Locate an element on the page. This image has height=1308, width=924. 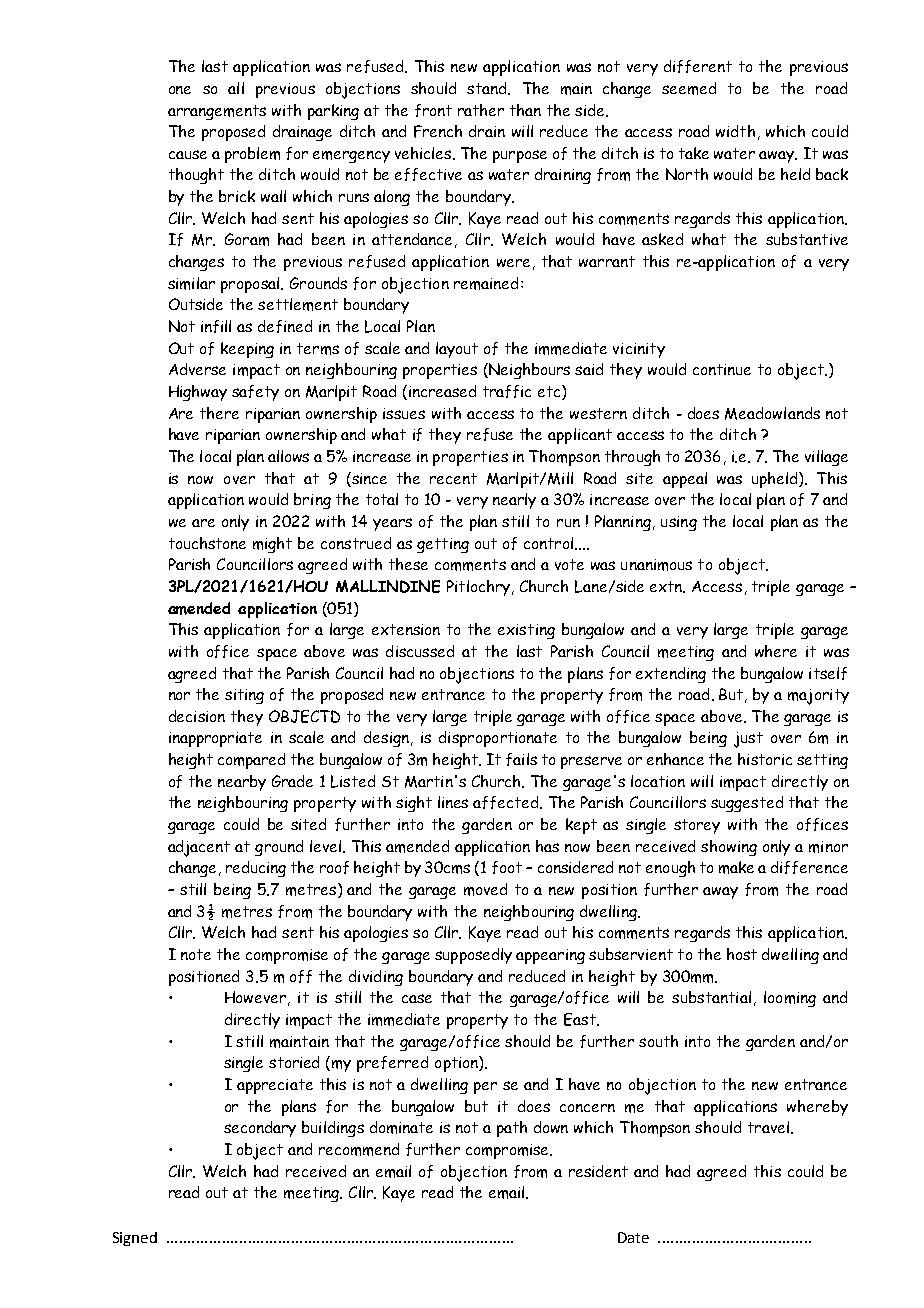
layout is located at coordinates (457, 350).
